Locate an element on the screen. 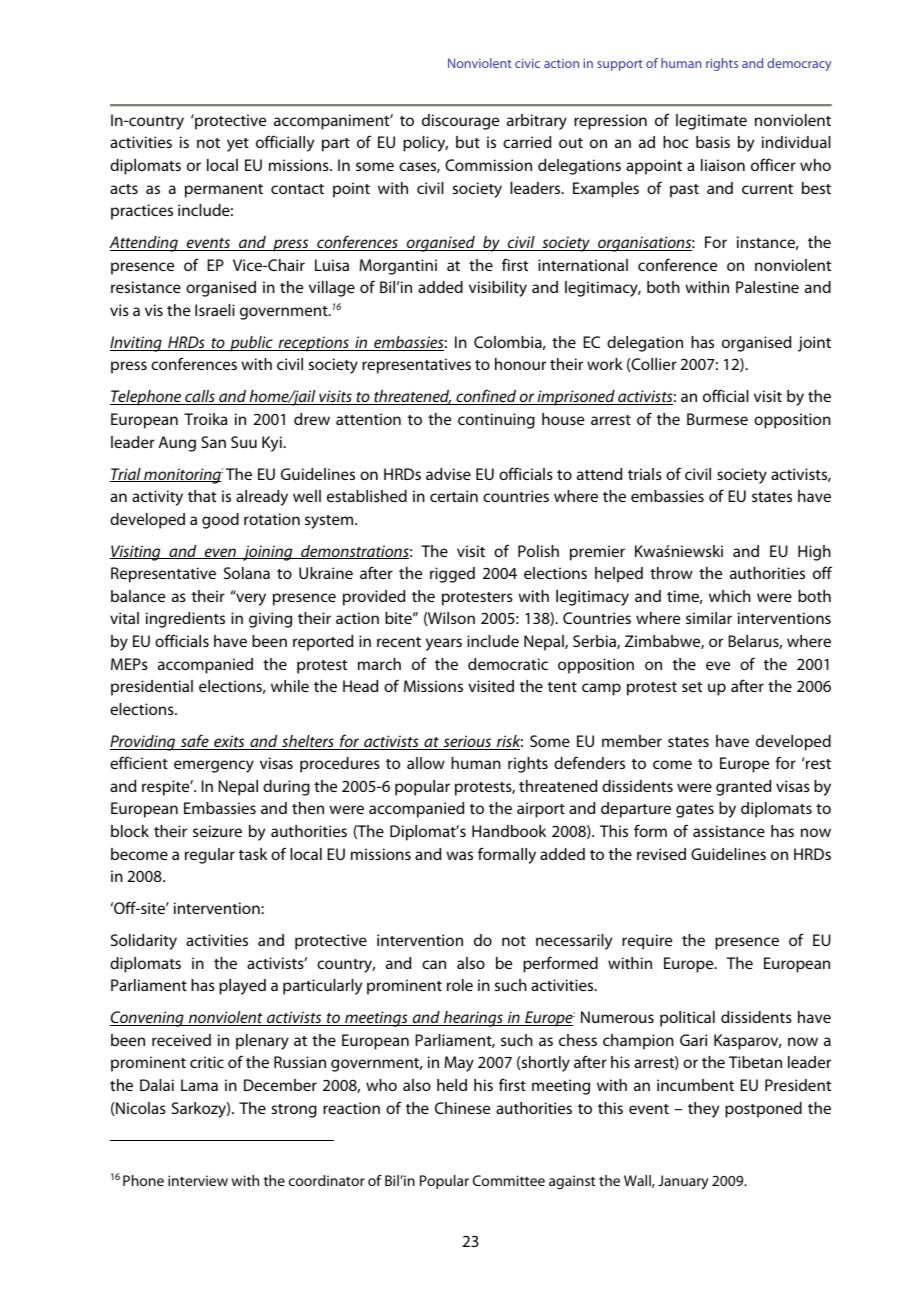 This screenshot has width=924, height=1308. discourage is located at coordinates (460, 122).
